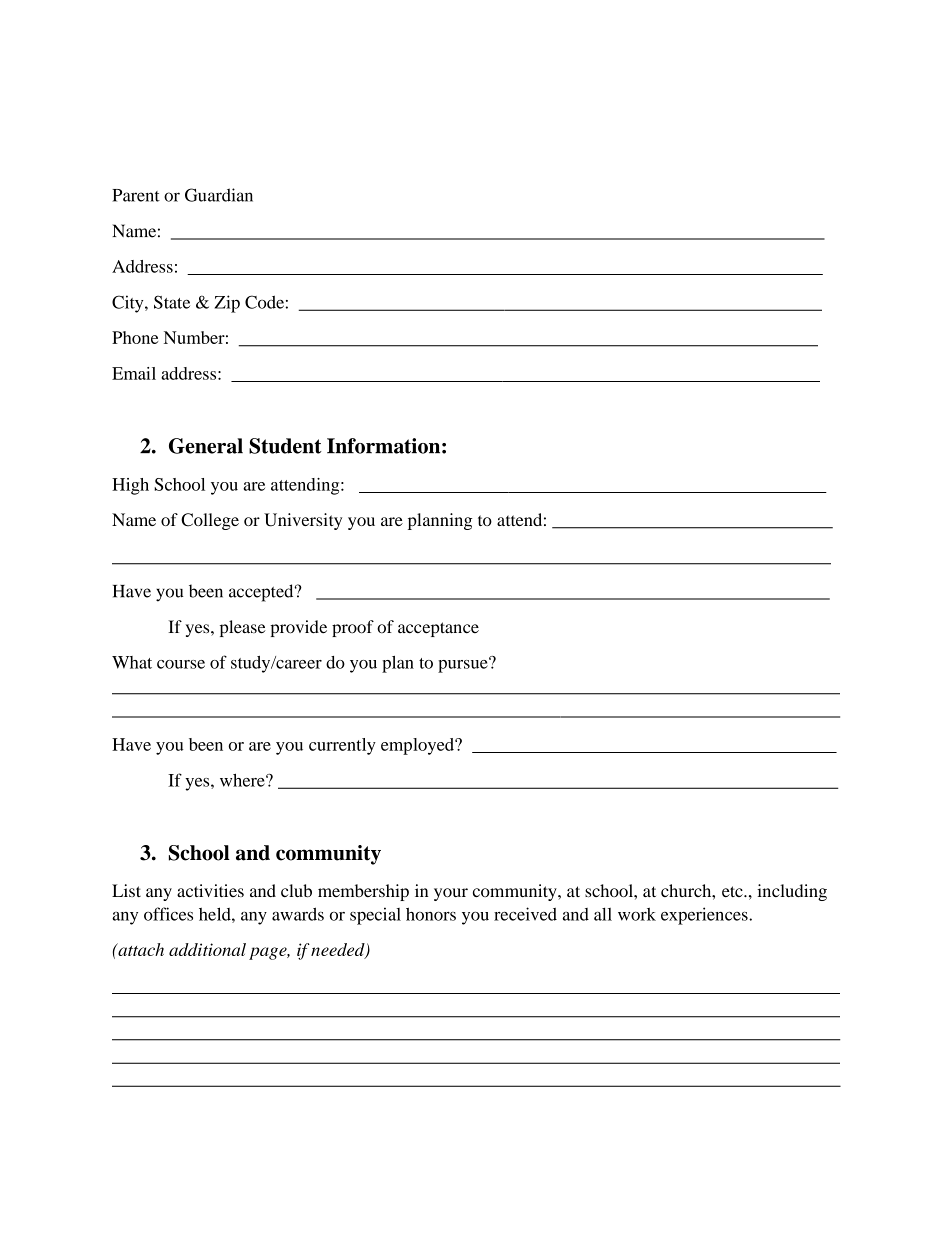 The height and width of the page is (1233, 952). Describe the element at coordinates (172, 302) in the page. I see `State` at that location.
